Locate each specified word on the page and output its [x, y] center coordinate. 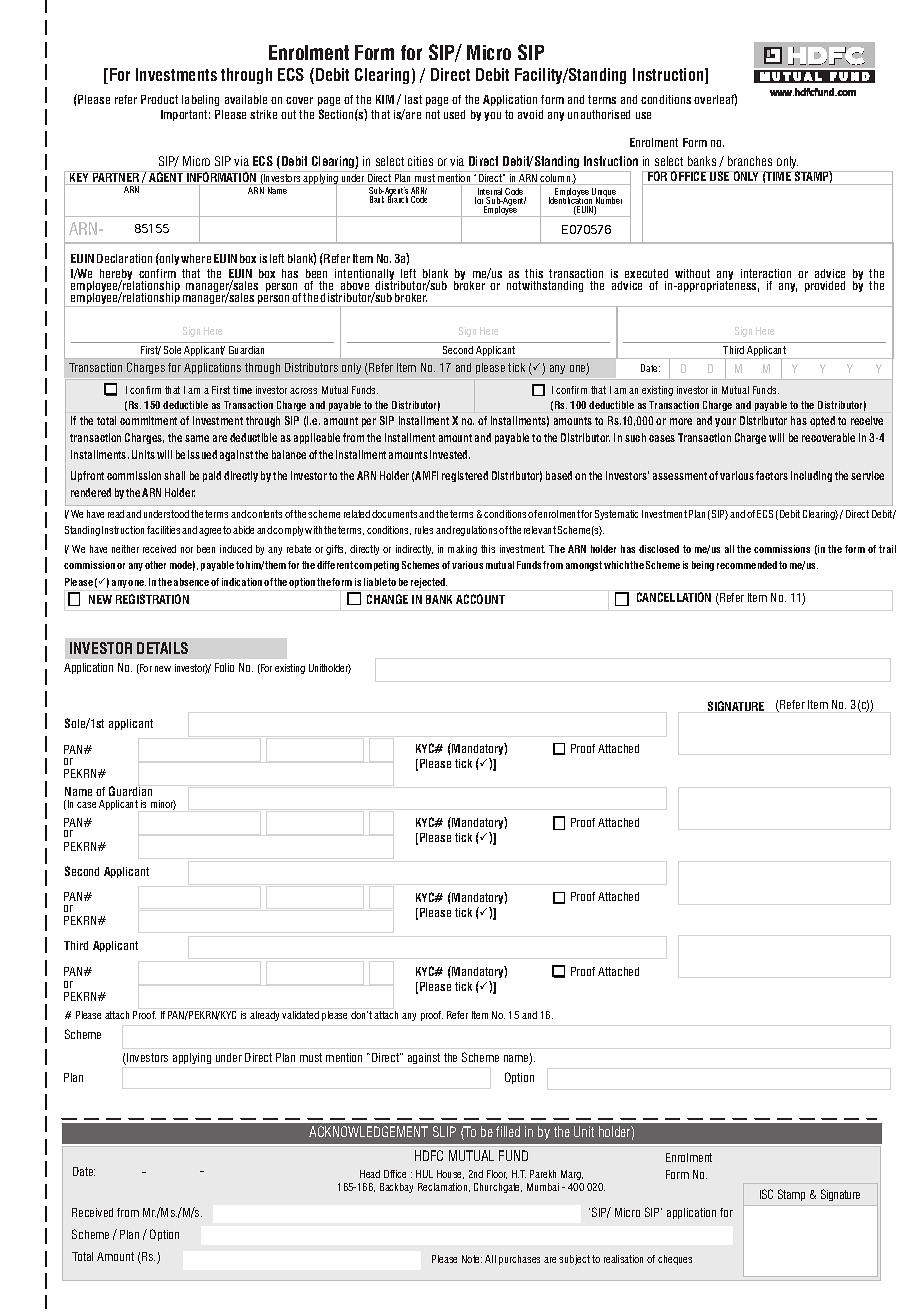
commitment [148, 420]
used [454, 114]
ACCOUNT [480, 599]
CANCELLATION [674, 597]
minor [163, 805]
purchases [519, 1260]
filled [508, 1131]
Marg [572, 1175]
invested [450, 454]
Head [370, 1174]
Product [159, 99]
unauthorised [599, 114]
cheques [675, 1260]
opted [822, 421]
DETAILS [162, 648]
